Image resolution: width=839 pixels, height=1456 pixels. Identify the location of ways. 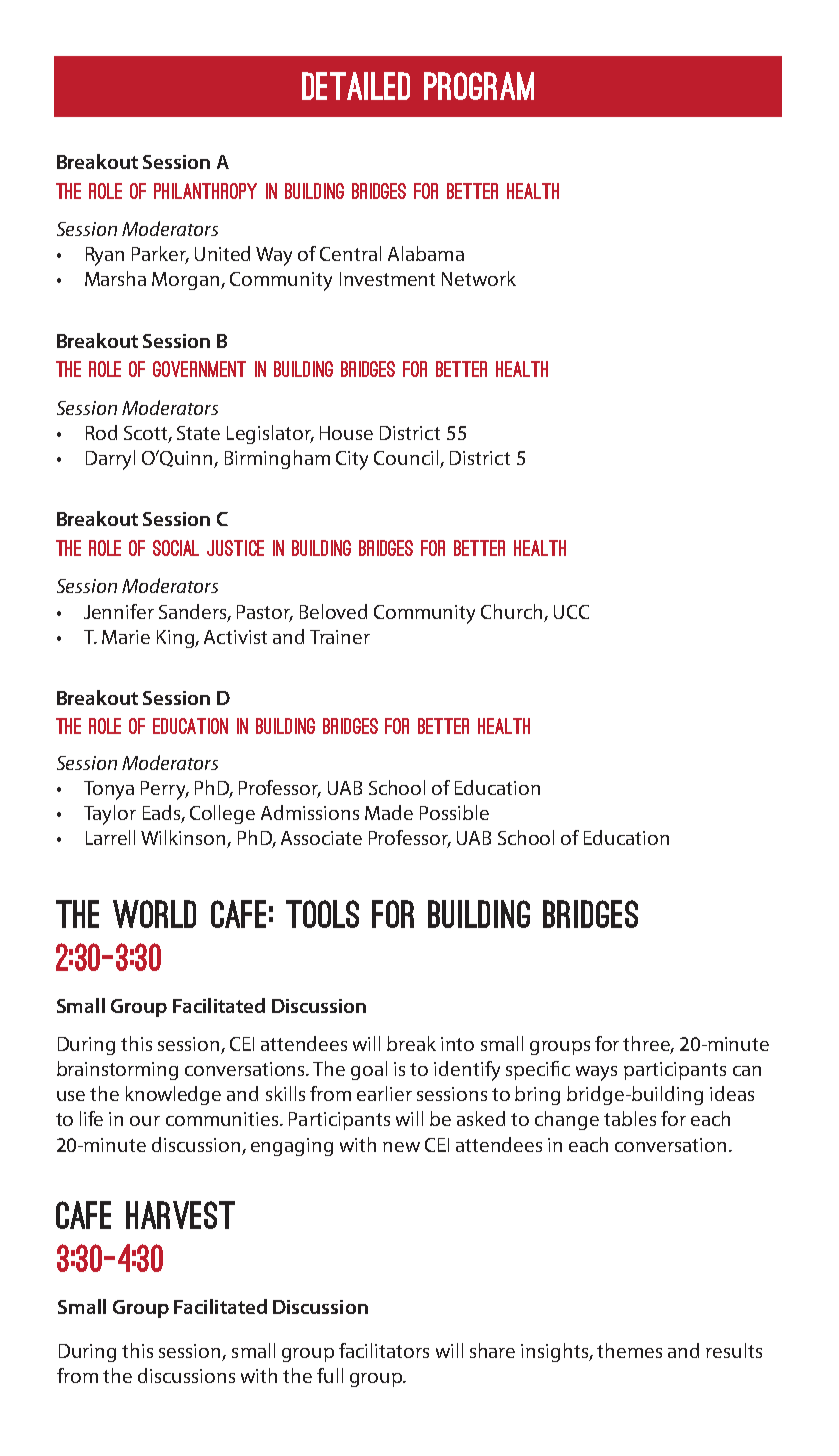
(596, 1073).
